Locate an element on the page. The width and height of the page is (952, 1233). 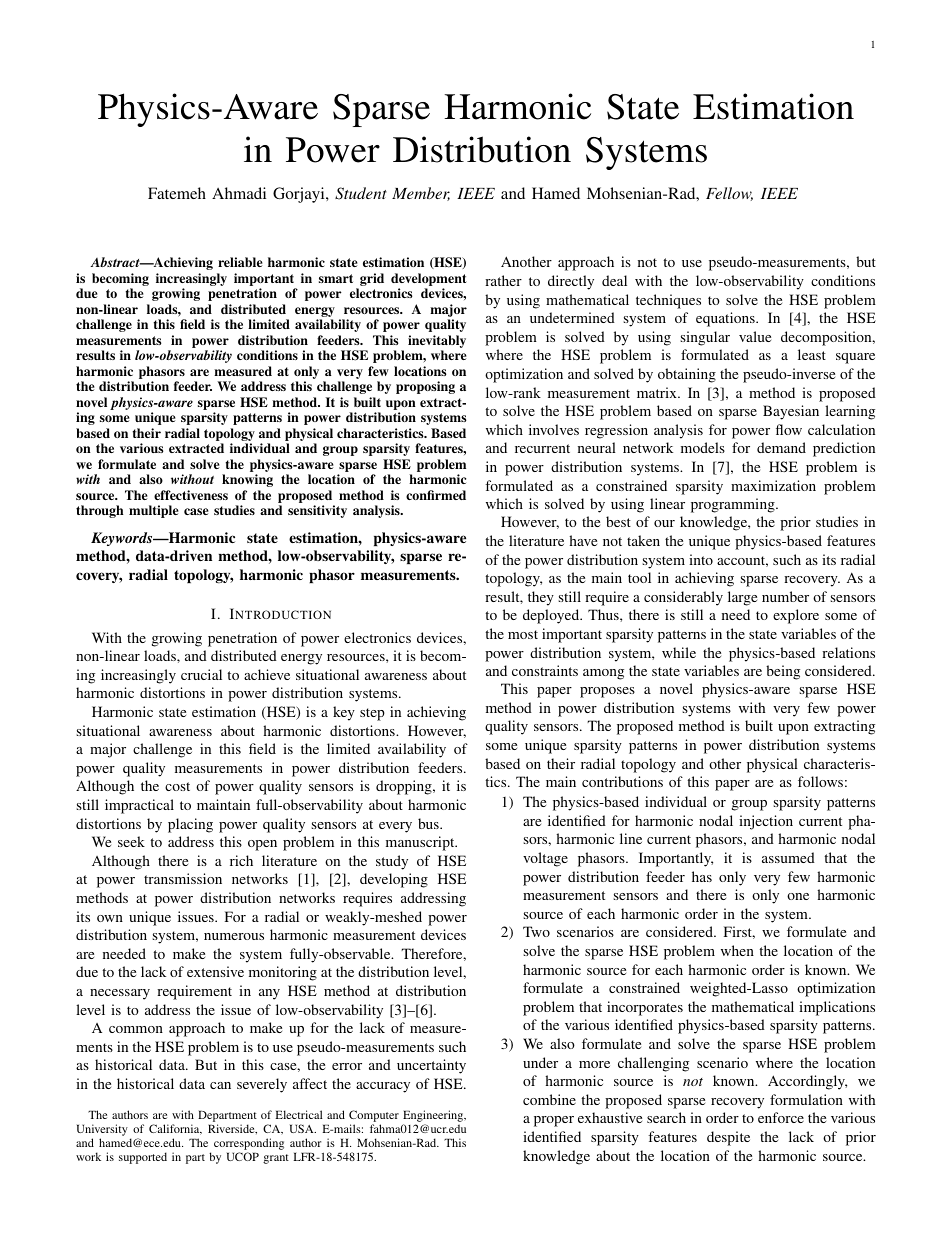
enforce is located at coordinates (781, 1117).
